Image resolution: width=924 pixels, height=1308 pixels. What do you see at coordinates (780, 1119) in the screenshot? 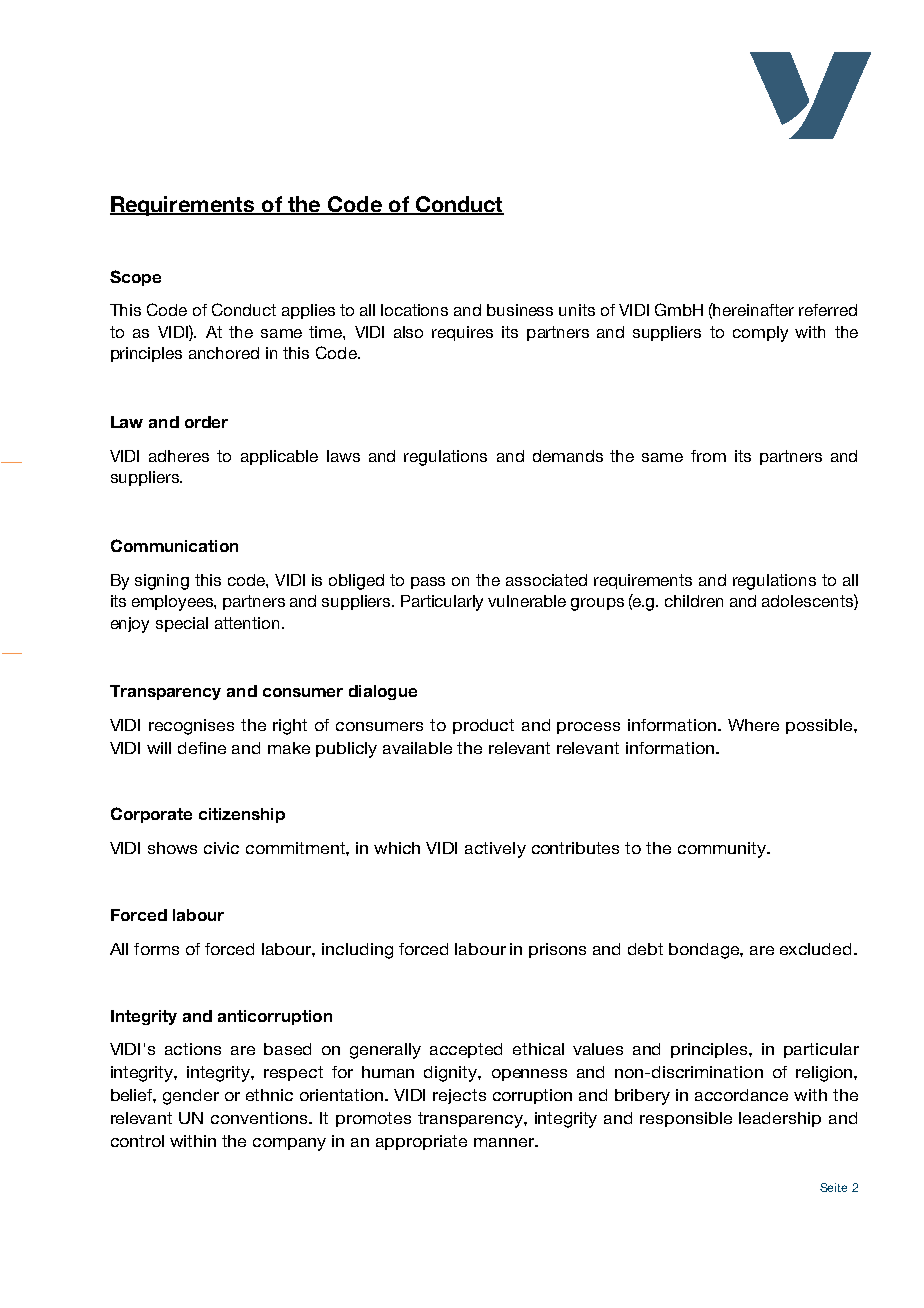
I see `leadership` at bounding box center [780, 1119].
